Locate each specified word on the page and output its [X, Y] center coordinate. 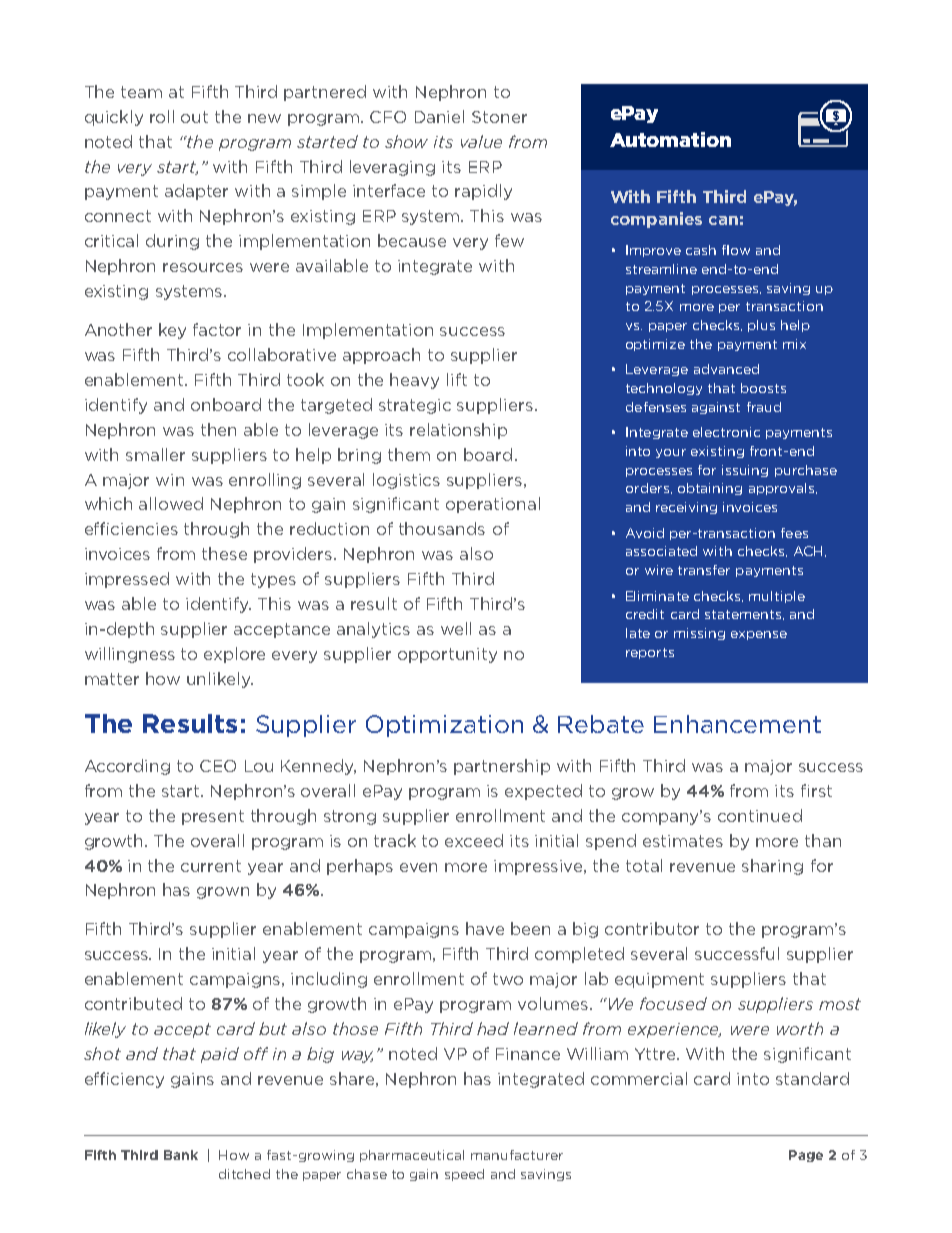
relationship [458, 431]
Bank [181, 1155]
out [194, 117]
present [213, 817]
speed [464, 1175]
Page [806, 1156]
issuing [745, 471]
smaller [155, 454]
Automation [670, 139]
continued [760, 815]
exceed [474, 840]
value [481, 141]
